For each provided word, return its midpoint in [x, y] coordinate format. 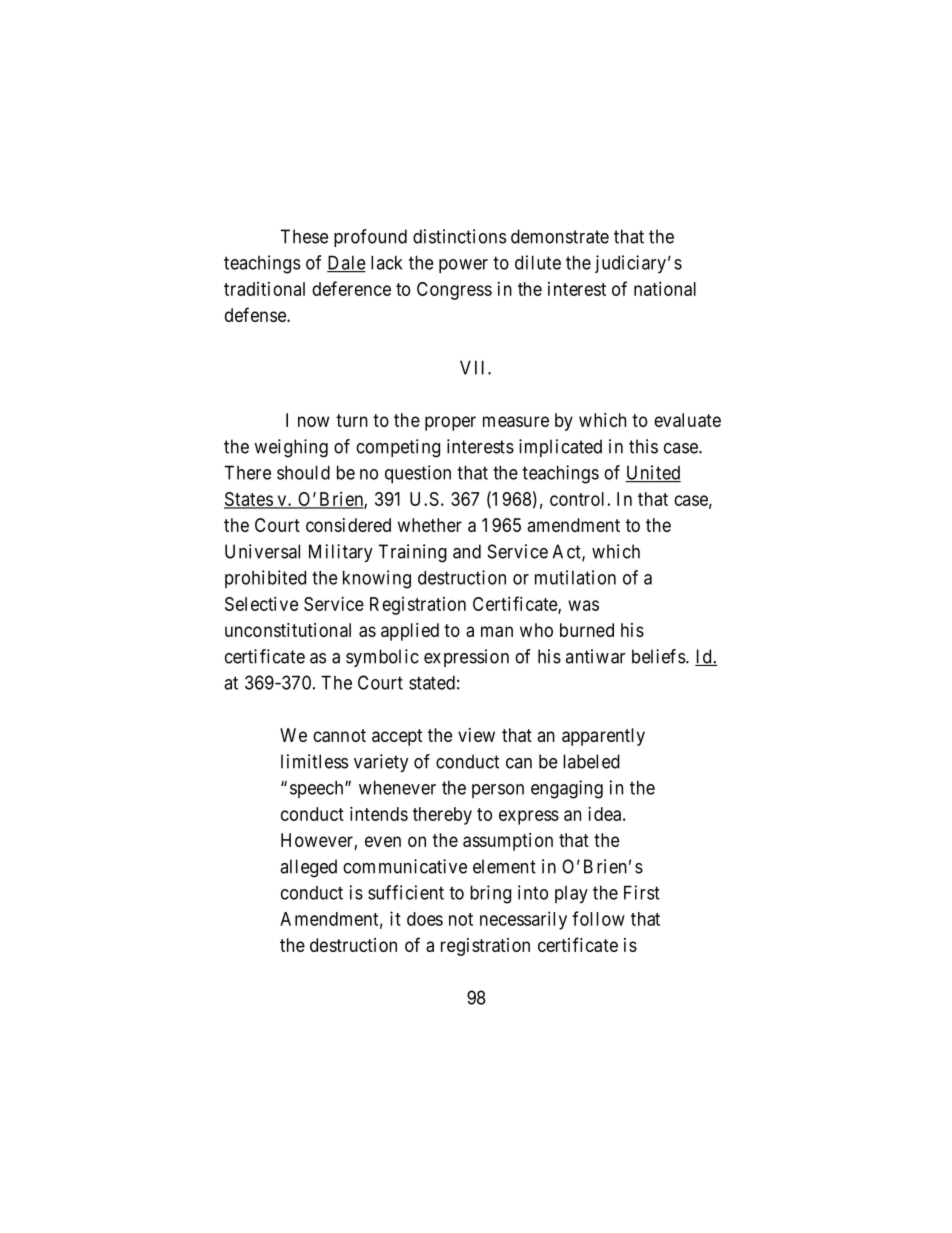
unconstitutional [288, 630]
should [303, 472]
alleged [308, 868]
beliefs [659, 656]
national [665, 288]
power [463, 266]
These [304, 236]
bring [490, 894]
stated [432, 682]
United [653, 473]
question [418, 474]
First [642, 892]
